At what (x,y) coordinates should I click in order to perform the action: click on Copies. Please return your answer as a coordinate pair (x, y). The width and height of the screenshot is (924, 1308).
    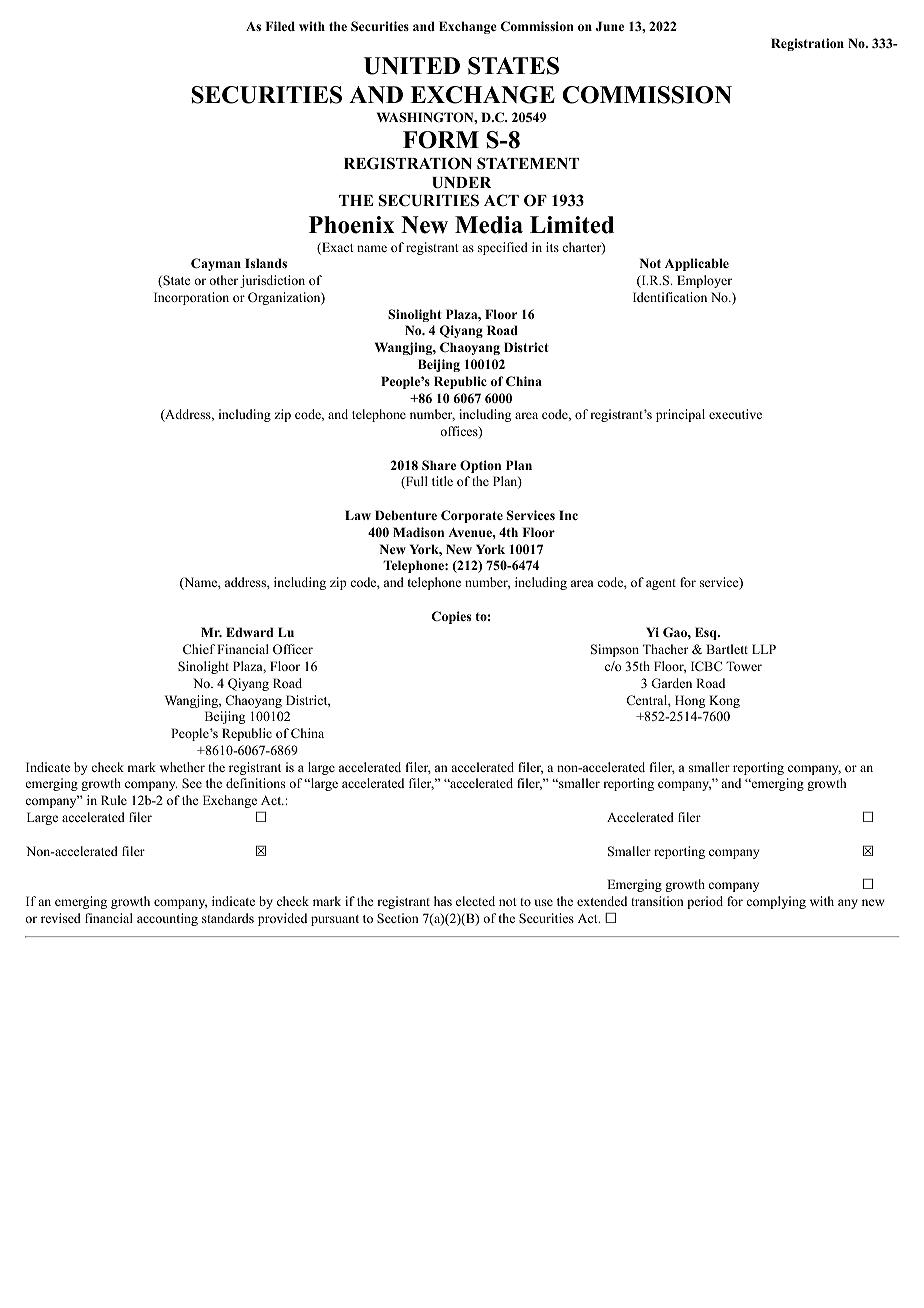
    Looking at the image, I should click on (451, 617).
